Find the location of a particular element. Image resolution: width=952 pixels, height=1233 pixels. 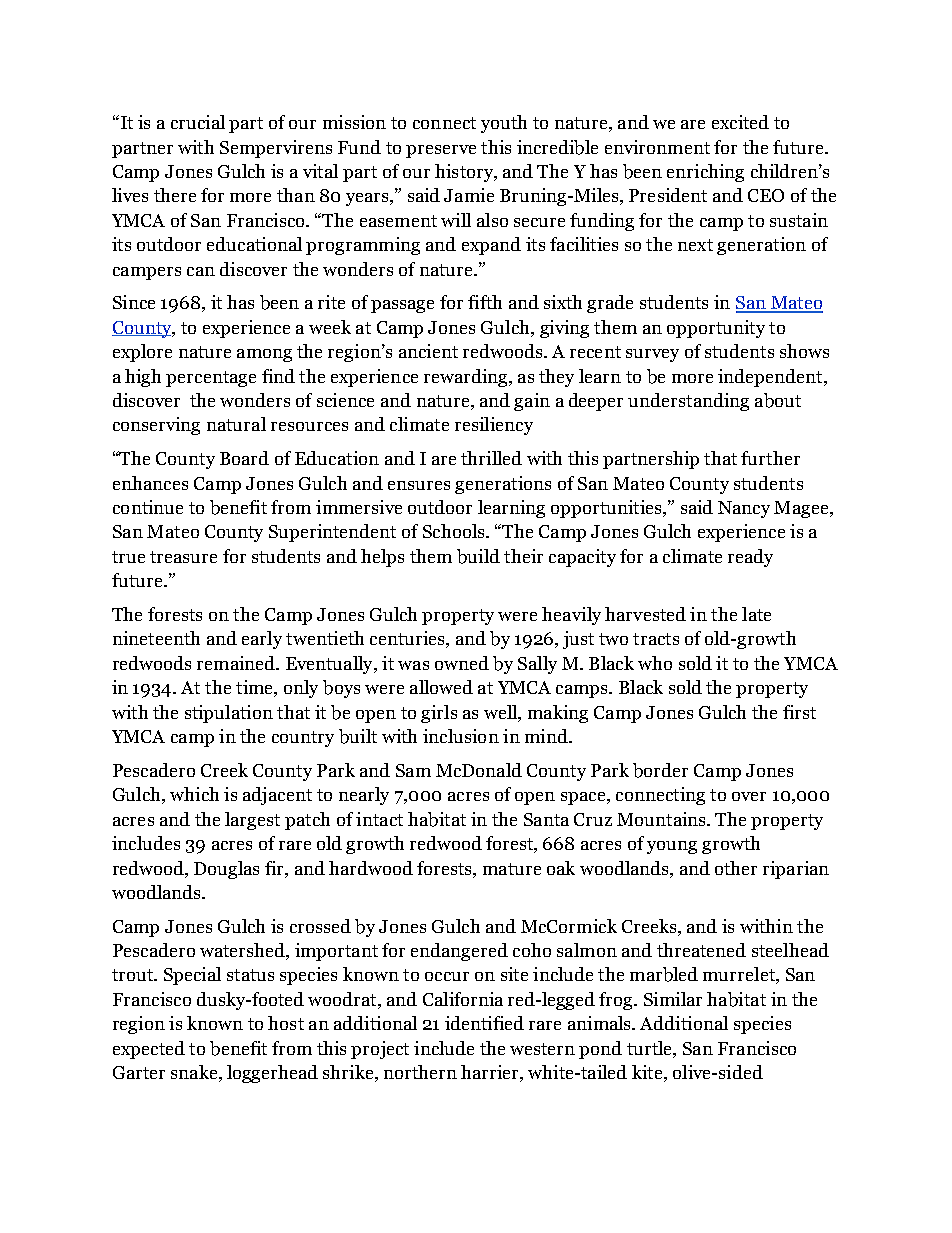

inclusion is located at coordinates (461, 736).
